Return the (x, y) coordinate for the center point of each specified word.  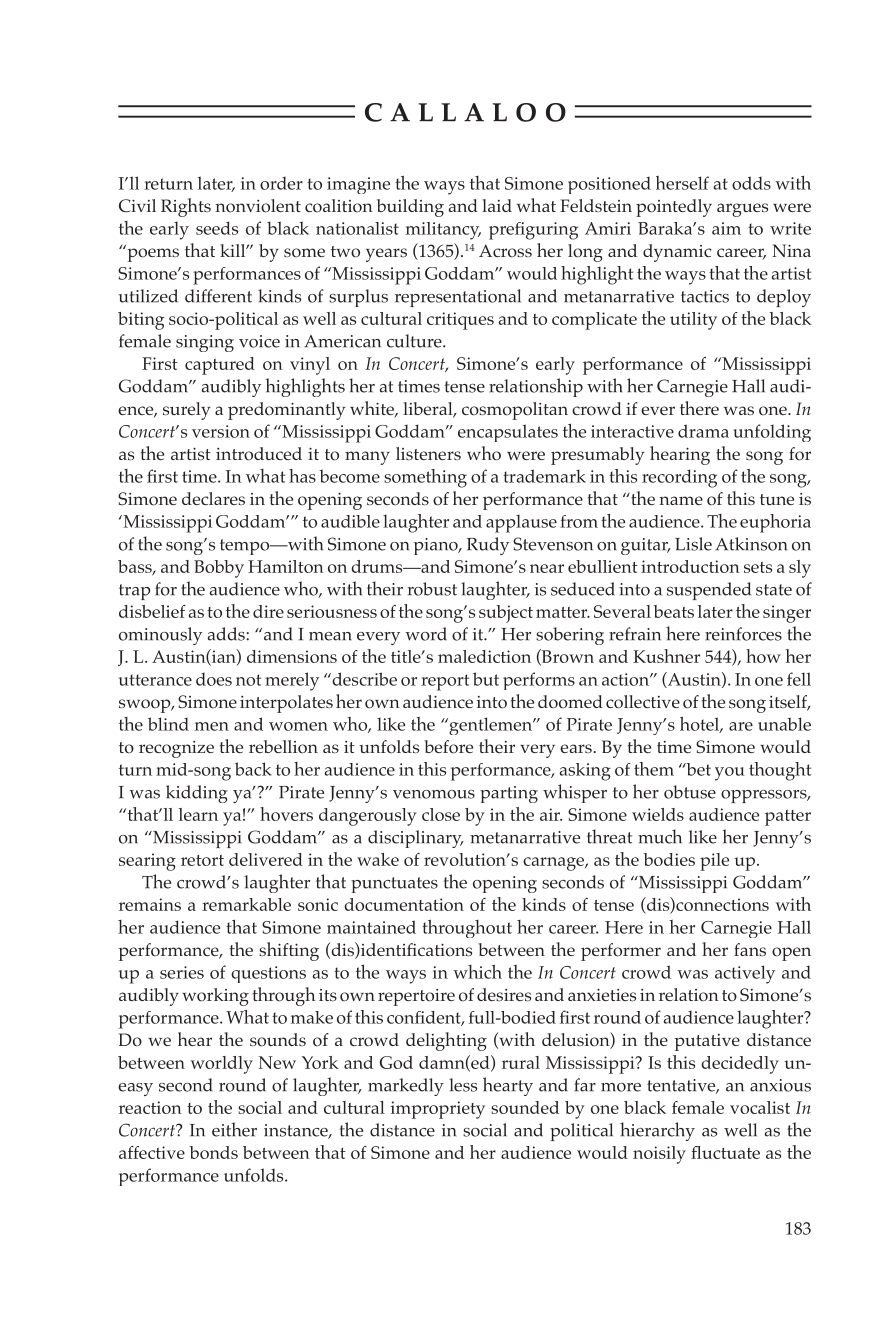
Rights (186, 207)
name (681, 500)
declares (213, 498)
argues (742, 210)
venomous (434, 794)
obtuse (690, 792)
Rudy (488, 546)
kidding (197, 794)
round (242, 1085)
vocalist (760, 1107)
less (463, 1085)
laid (497, 205)
